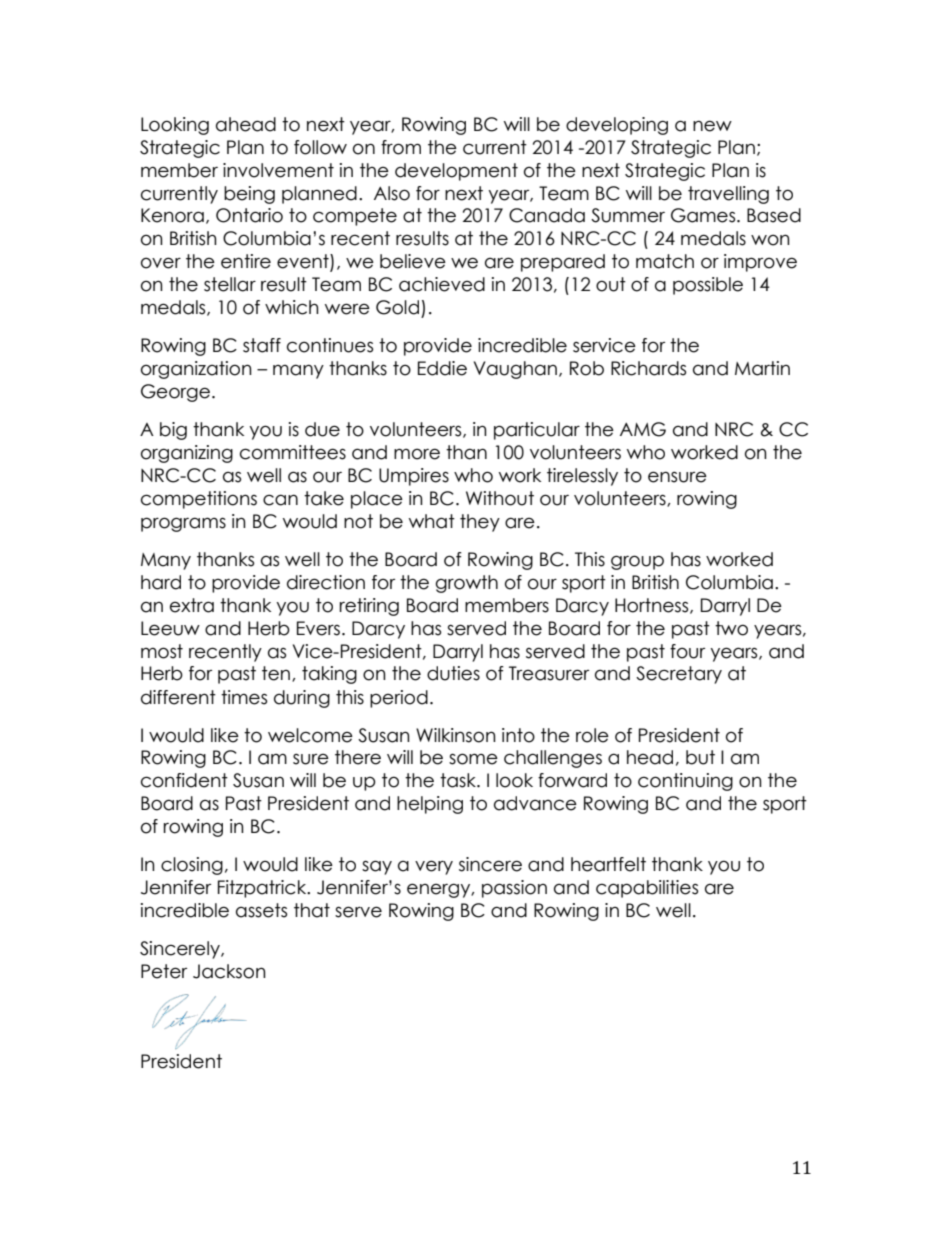 The height and width of the screenshot is (1233, 952). I want to click on programs, so click(183, 524).
